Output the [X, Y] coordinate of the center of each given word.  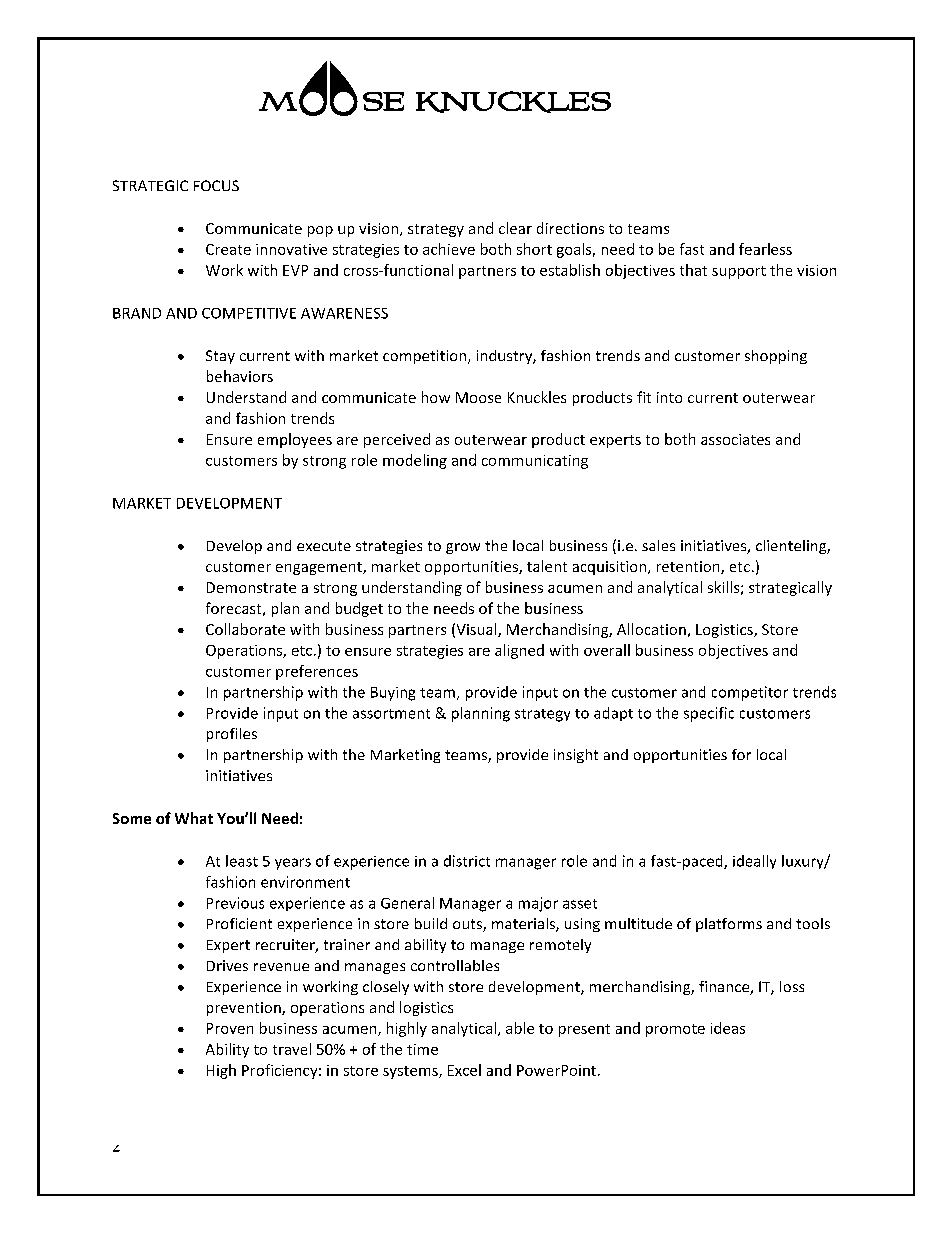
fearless [765, 249]
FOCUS [216, 185]
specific [709, 714]
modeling [415, 461]
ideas [728, 1028]
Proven [230, 1028]
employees [295, 440]
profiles [232, 735]
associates [735, 439]
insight [576, 756]
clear [515, 228]
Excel [464, 1070]
